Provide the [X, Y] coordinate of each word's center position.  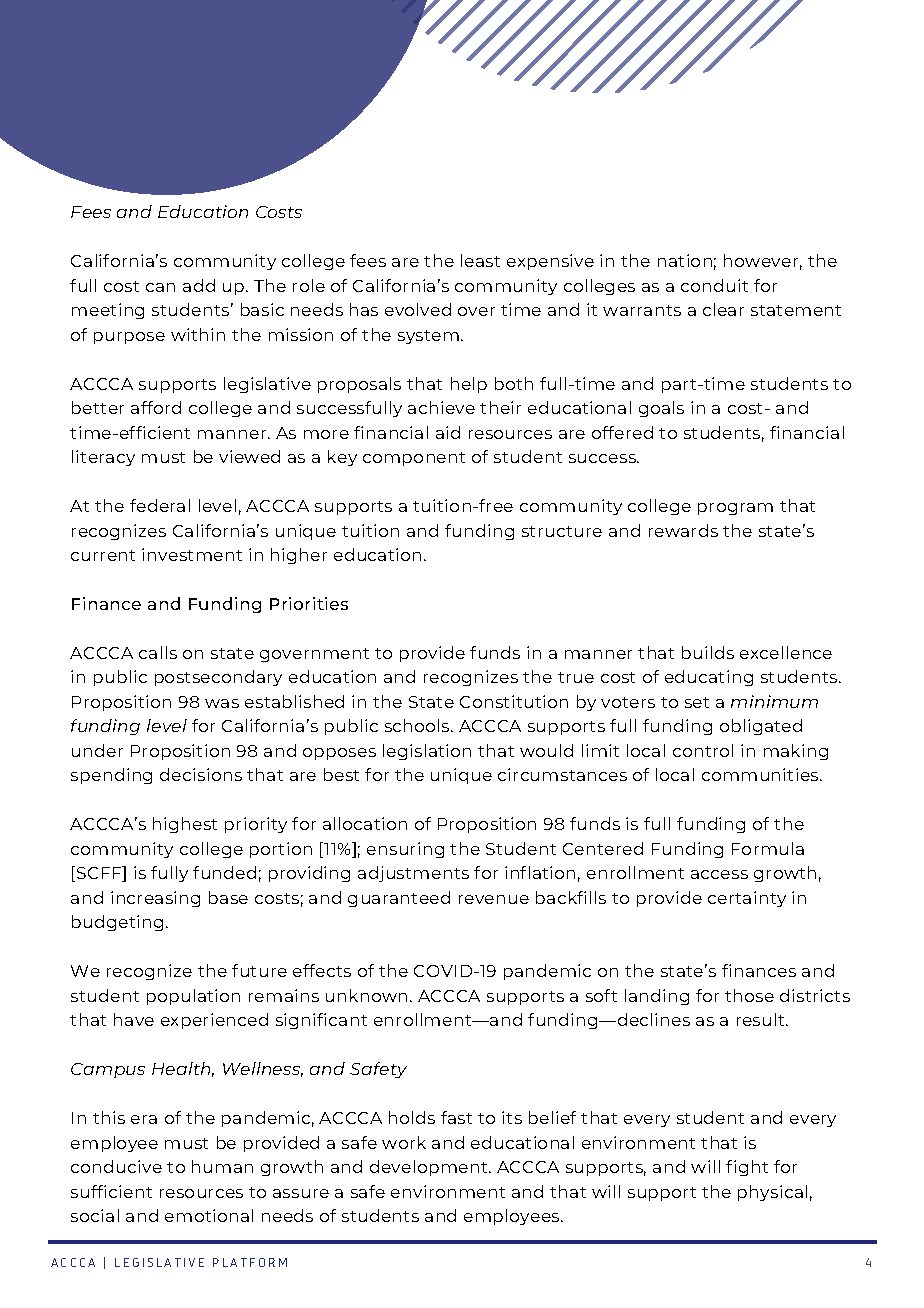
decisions [201, 774]
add [199, 285]
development [430, 1168]
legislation [427, 752]
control [703, 750]
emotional [209, 1215]
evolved [418, 309]
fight [747, 1168]
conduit [714, 285]
